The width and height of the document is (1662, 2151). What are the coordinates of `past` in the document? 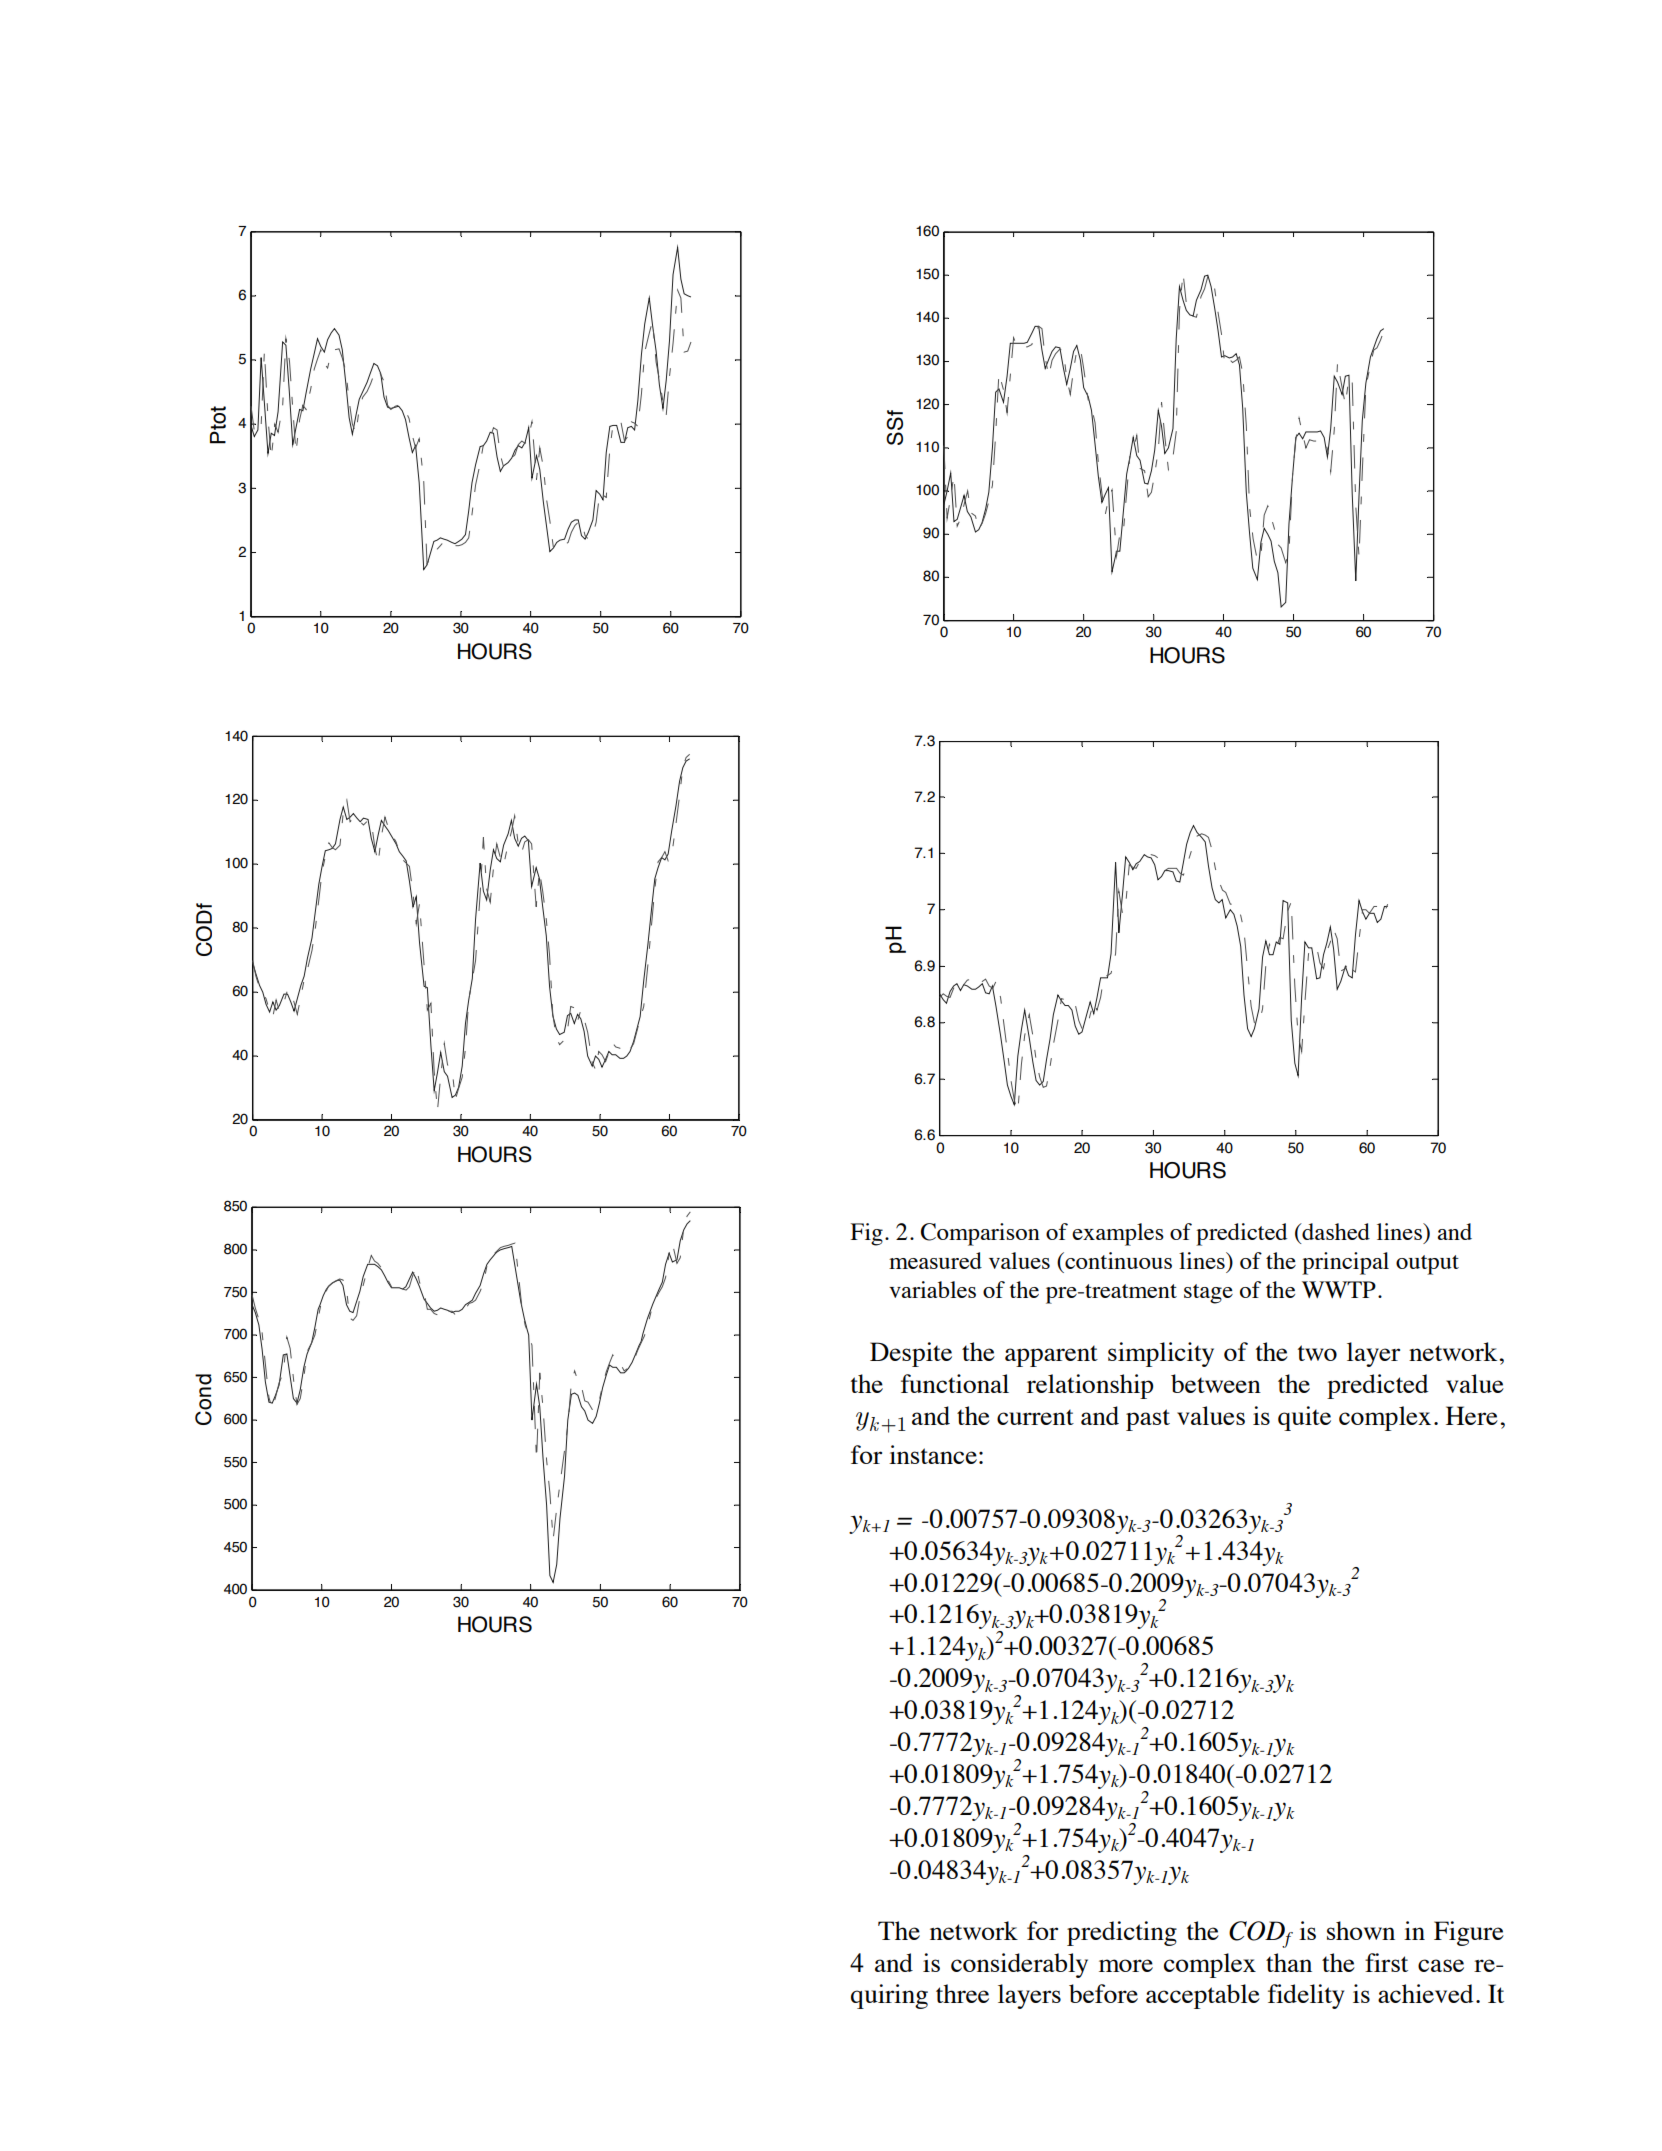 It's located at (1148, 1420).
